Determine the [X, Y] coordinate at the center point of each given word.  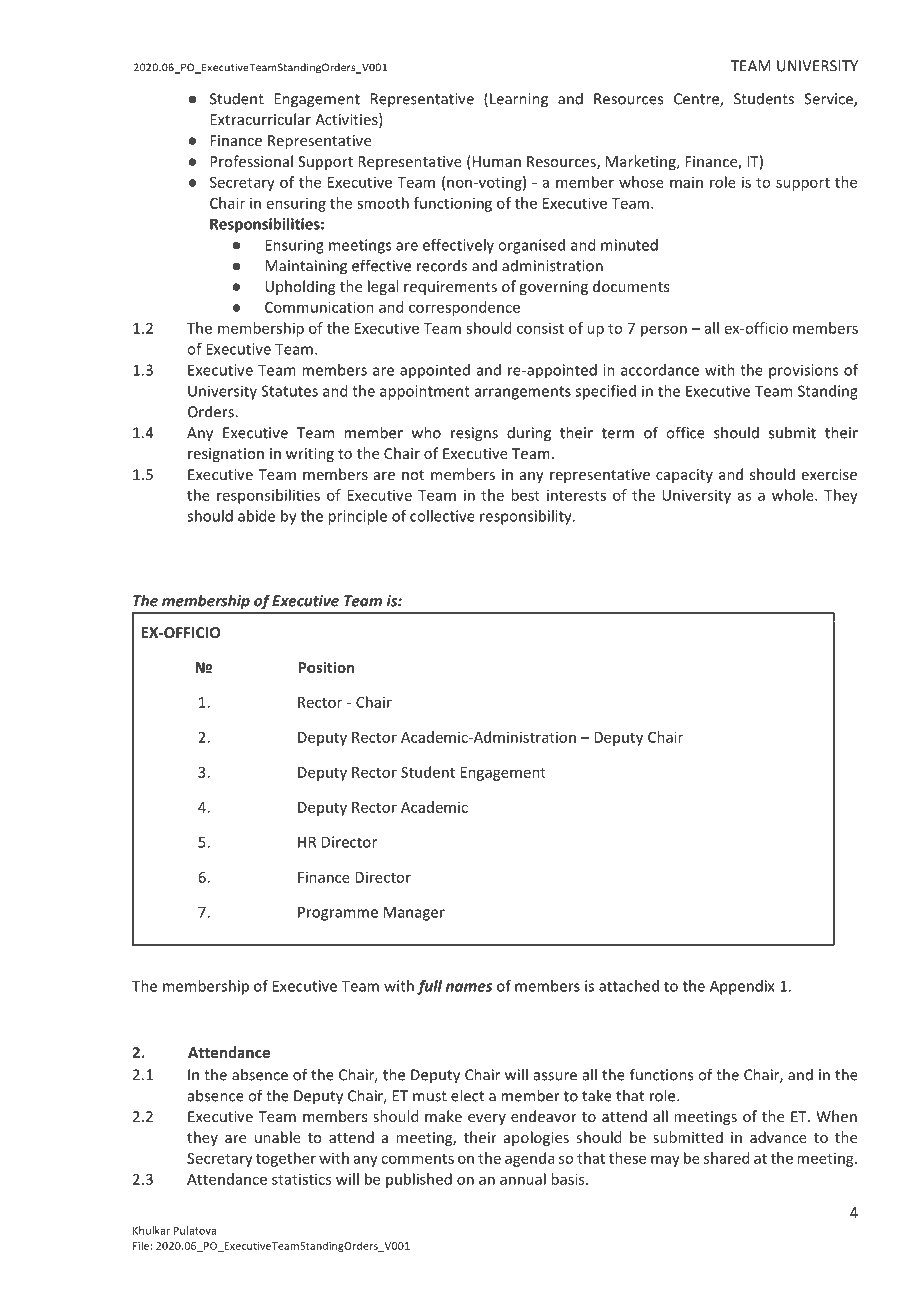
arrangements [523, 393]
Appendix [742, 987]
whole [794, 495]
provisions [803, 371]
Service [829, 100]
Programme [338, 913]
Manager [414, 913]
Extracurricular [260, 119]
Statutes [289, 391]
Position [326, 667]
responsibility [527, 517]
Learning [519, 100]
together [286, 1159]
